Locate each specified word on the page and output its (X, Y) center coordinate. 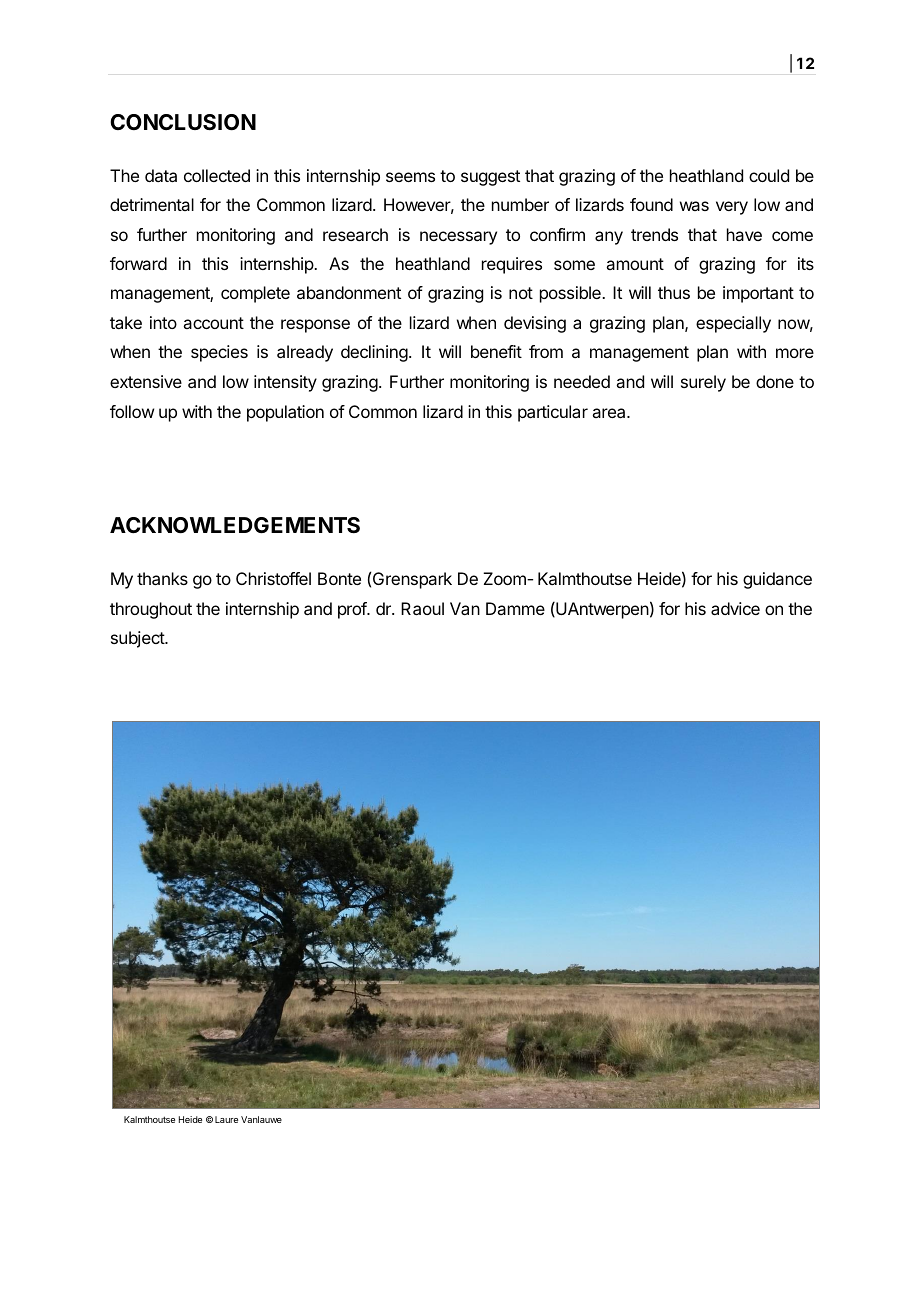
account (213, 323)
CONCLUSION (183, 122)
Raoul (422, 608)
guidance (777, 580)
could (769, 175)
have (744, 234)
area (610, 413)
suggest (490, 178)
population (285, 413)
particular (553, 413)
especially (733, 324)
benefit (496, 351)
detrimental (152, 204)
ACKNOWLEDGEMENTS (235, 525)
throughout (151, 610)
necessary (458, 238)
